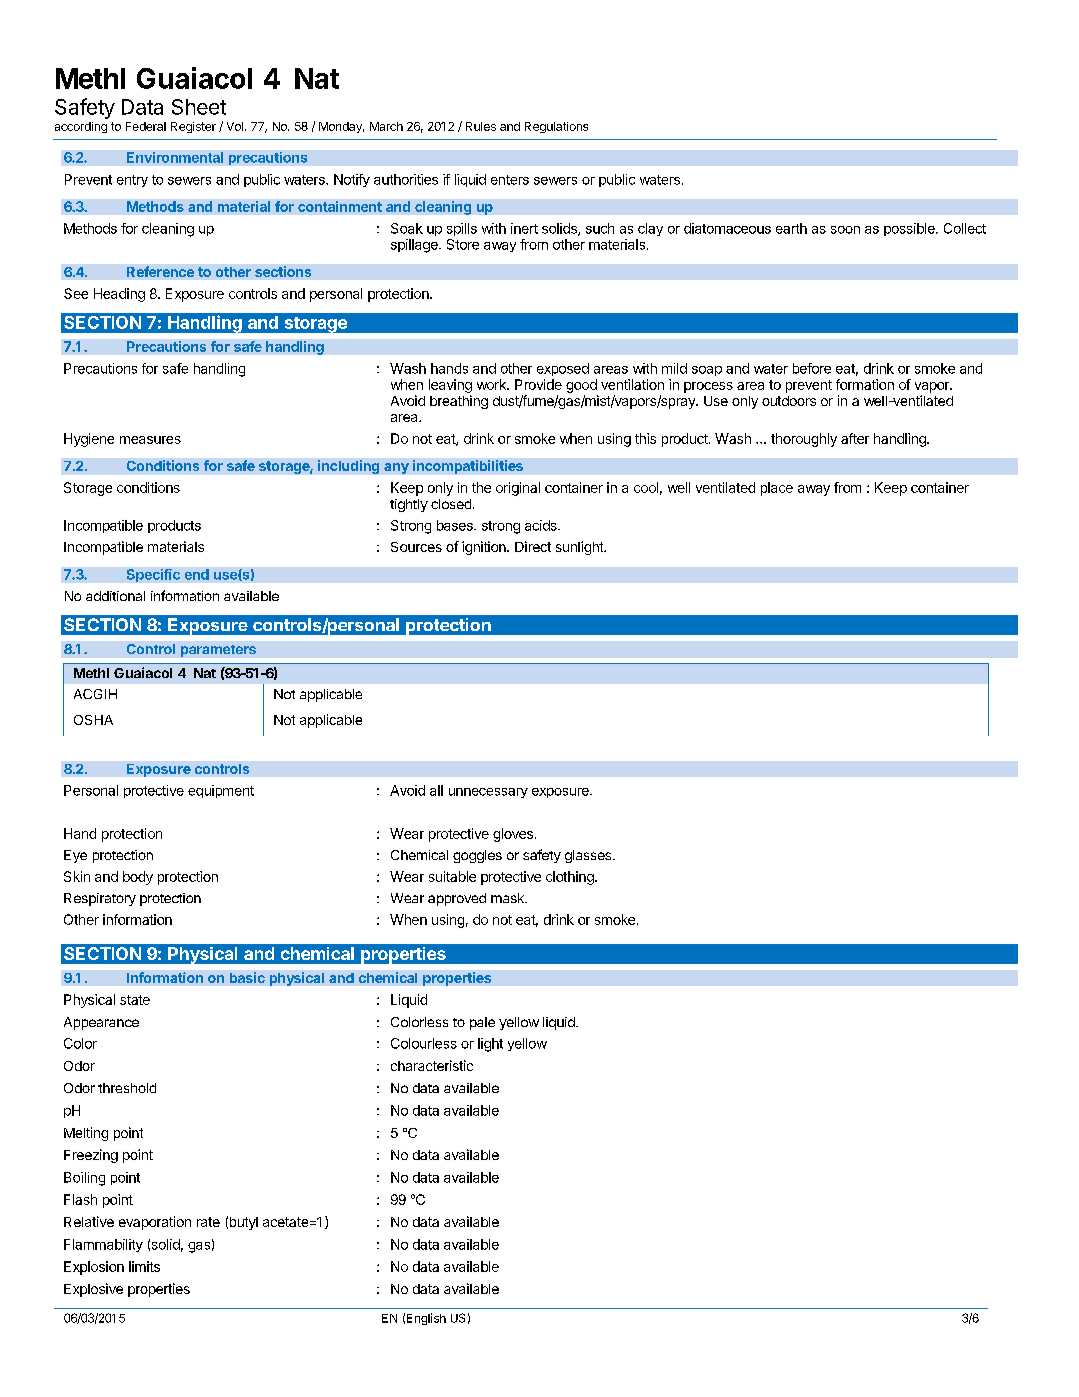 The width and height of the document is (1079, 1397). I want to click on soon, so click(845, 230).
